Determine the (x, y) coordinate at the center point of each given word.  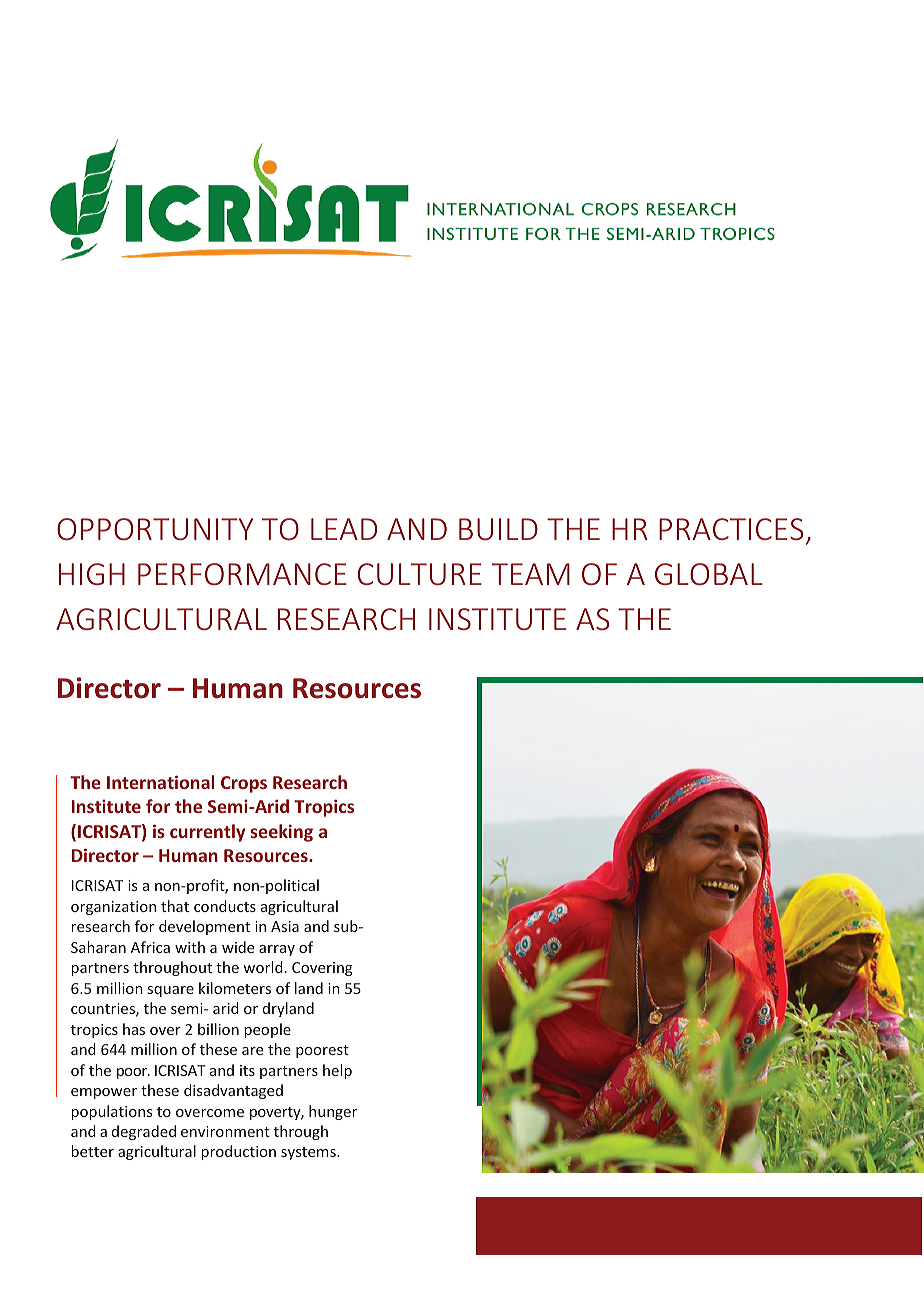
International (160, 782)
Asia (285, 926)
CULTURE (420, 574)
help (337, 1071)
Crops (244, 784)
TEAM (531, 574)
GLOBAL (709, 574)
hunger (333, 1112)
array (277, 950)
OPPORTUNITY (155, 529)
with (190, 947)
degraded (144, 1132)
